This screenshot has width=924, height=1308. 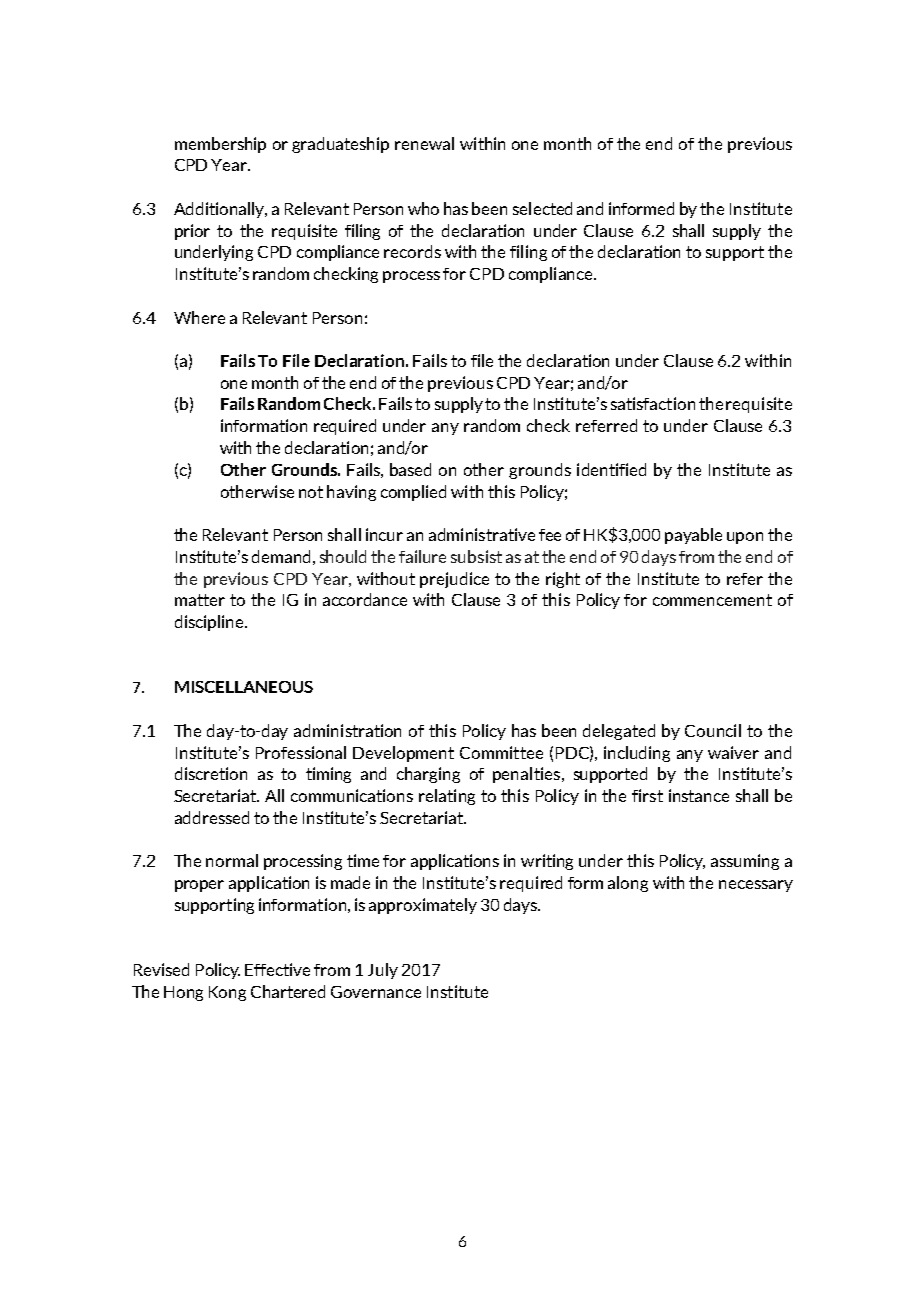 I want to click on membership, so click(x=220, y=145).
